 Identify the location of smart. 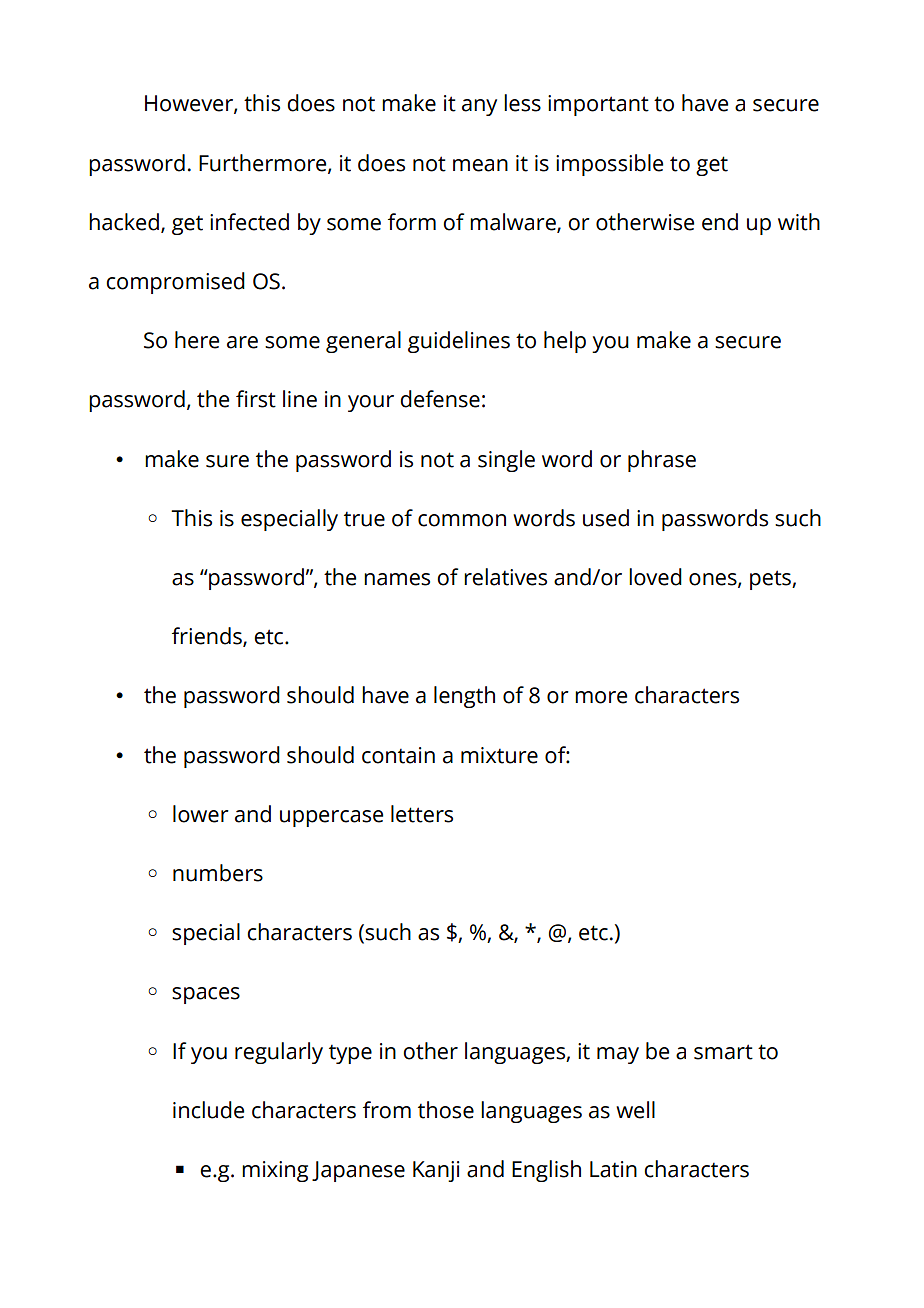
(723, 1052).
